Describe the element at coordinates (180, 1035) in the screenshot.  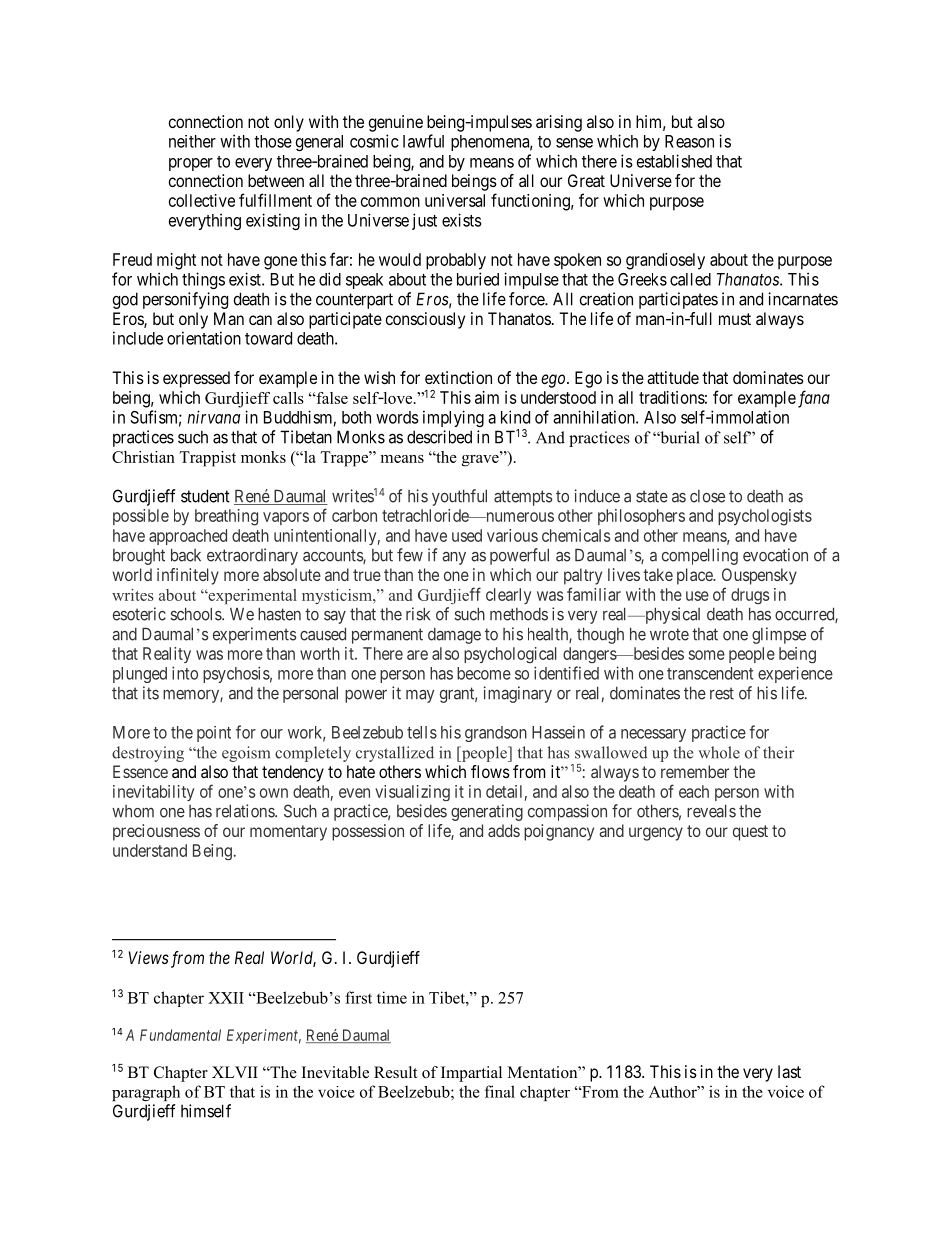
I see `Fundamental` at that location.
